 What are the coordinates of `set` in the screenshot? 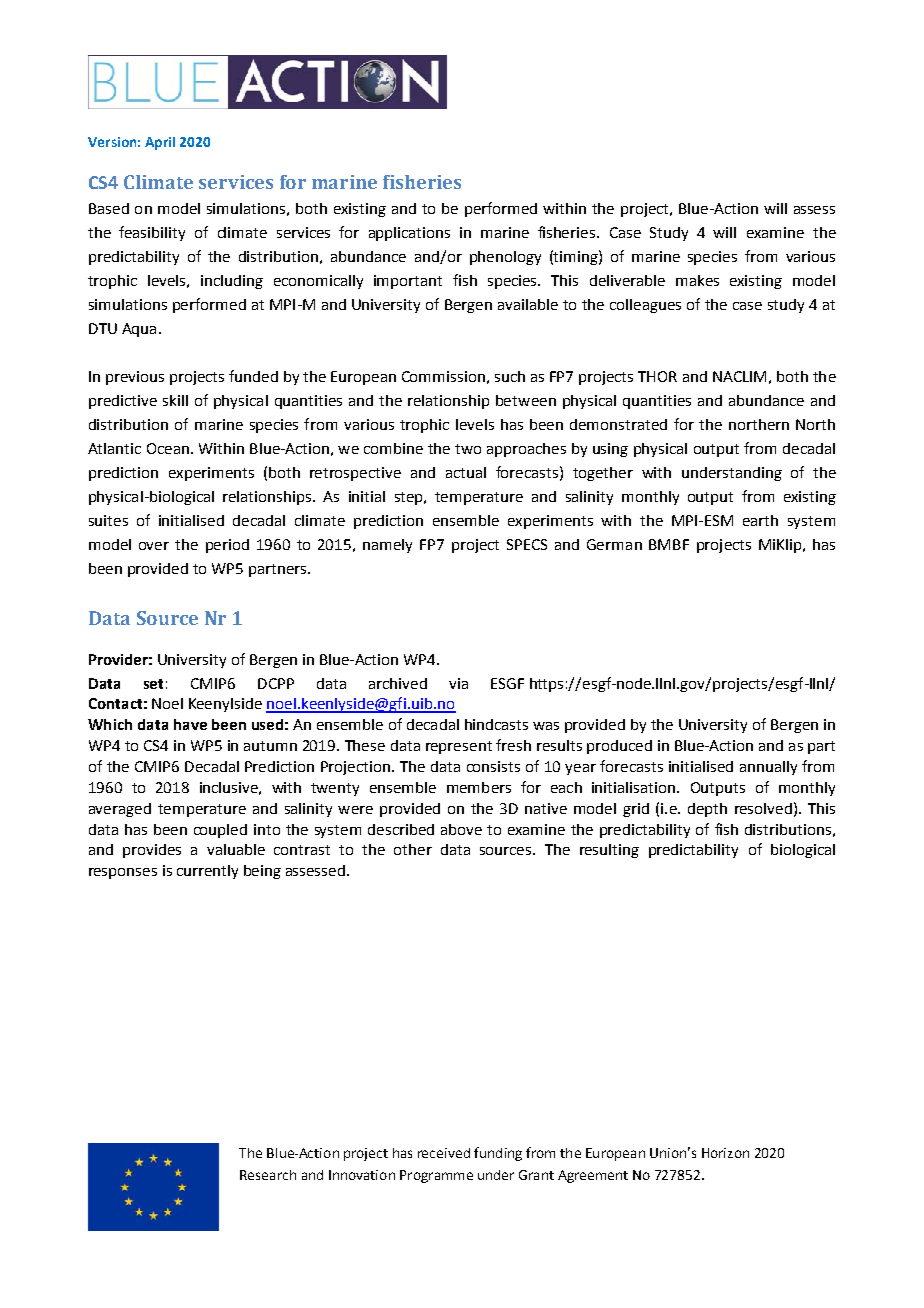 It's located at (153, 684).
